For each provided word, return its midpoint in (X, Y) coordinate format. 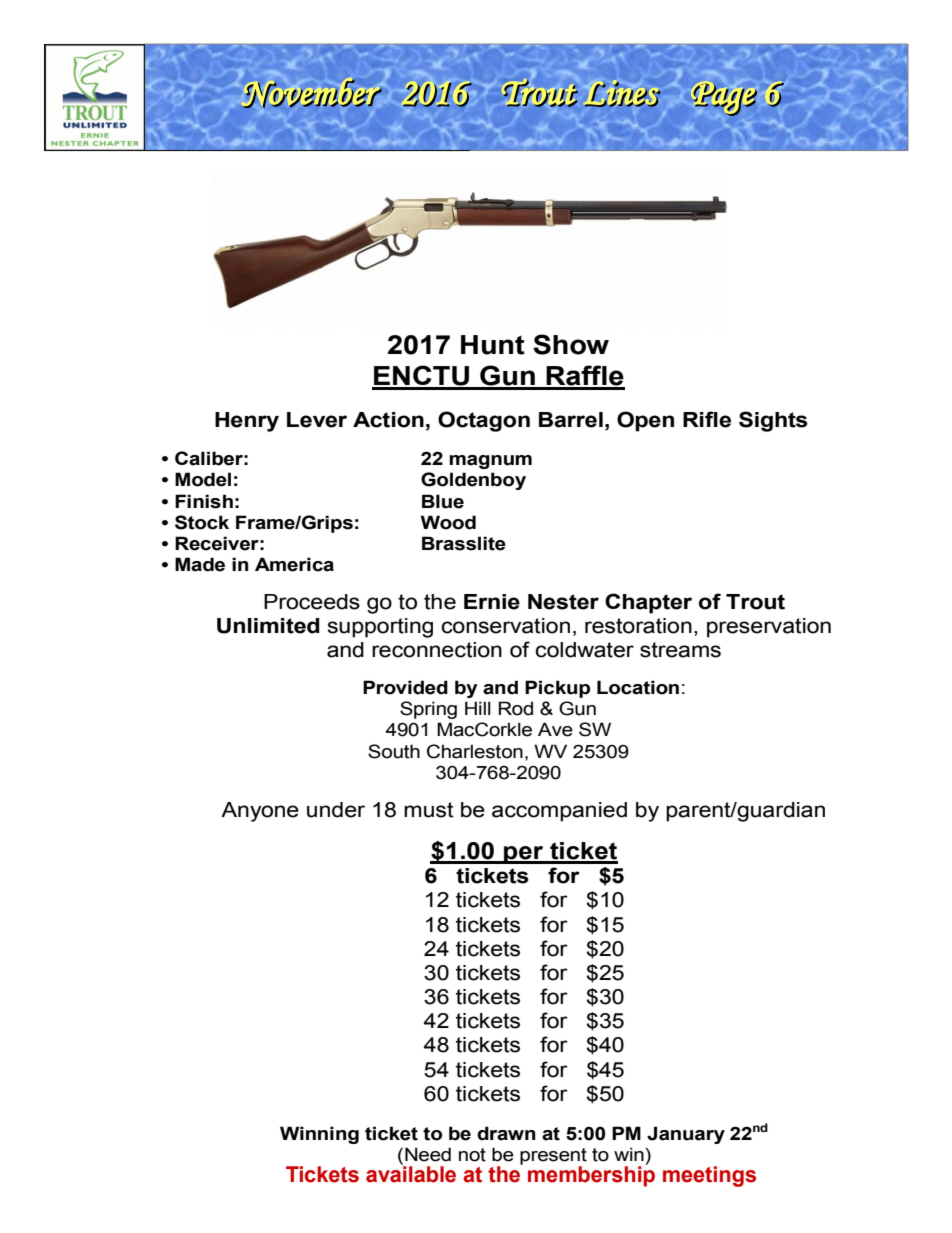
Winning (319, 1135)
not (472, 1155)
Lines (622, 93)
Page (725, 100)
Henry (247, 422)
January (686, 1135)
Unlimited (268, 626)
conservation (505, 626)
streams (680, 650)
